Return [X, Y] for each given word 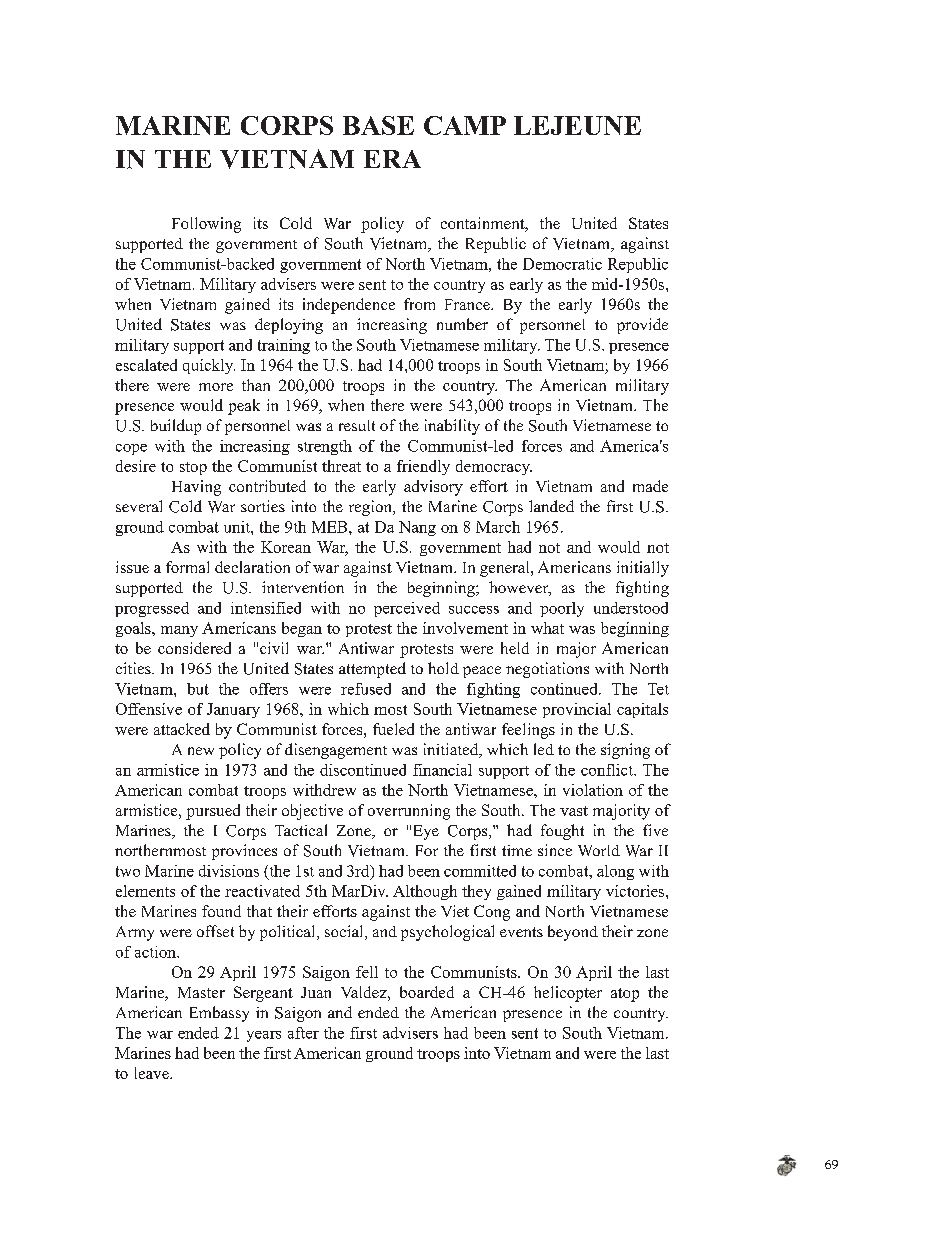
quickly [209, 366]
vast [574, 811]
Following [206, 225]
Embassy [219, 1014]
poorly [562, 609]
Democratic [562, 264]
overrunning [409, 812]
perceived [407, 609]
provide [642, 326]
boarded [427, 992]
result [357, 425]
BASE [378, 125]
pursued [213, 812]
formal [187, 567]
